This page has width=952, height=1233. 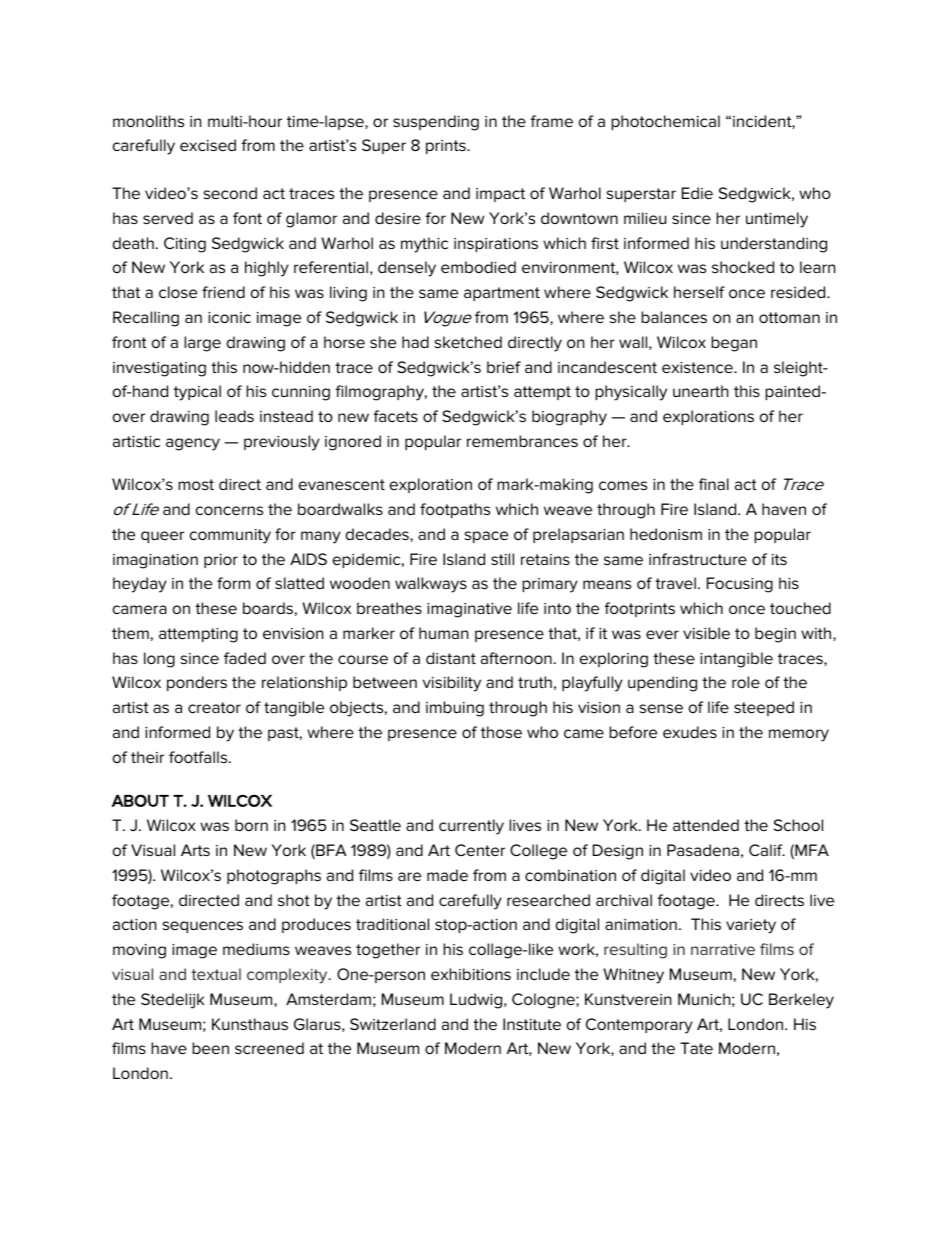 What do you see at coordinates (532, 1024) in the page?
I see `Institute` at bounding box center [532, 1024].
